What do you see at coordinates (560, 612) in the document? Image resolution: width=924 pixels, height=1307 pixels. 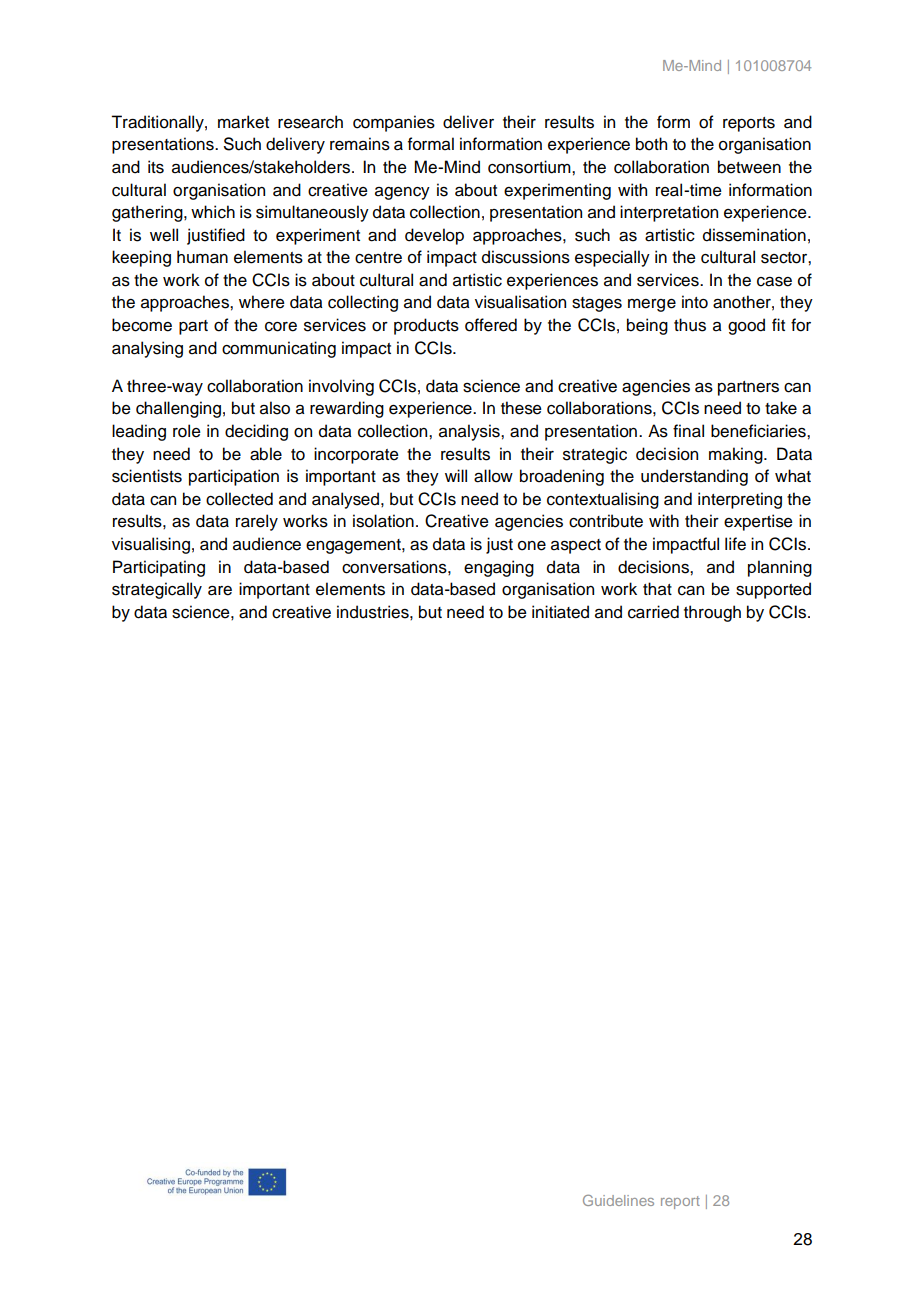 I see `initiated` at bounding box center [560, 612].
